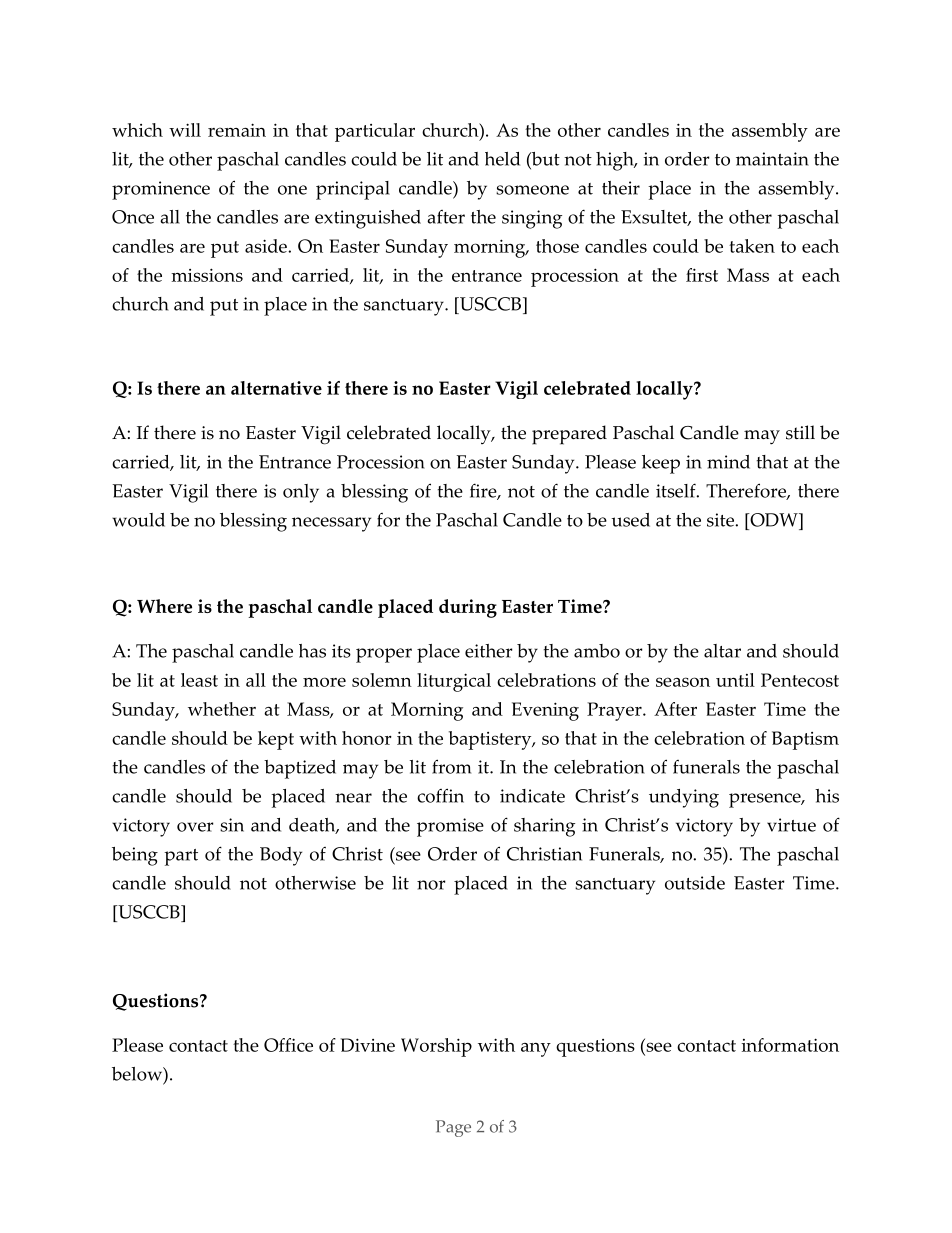 This page has height=1233, width=952. Describe the element at coordinates (790, 1045) in the page. I see `information` at that location.
